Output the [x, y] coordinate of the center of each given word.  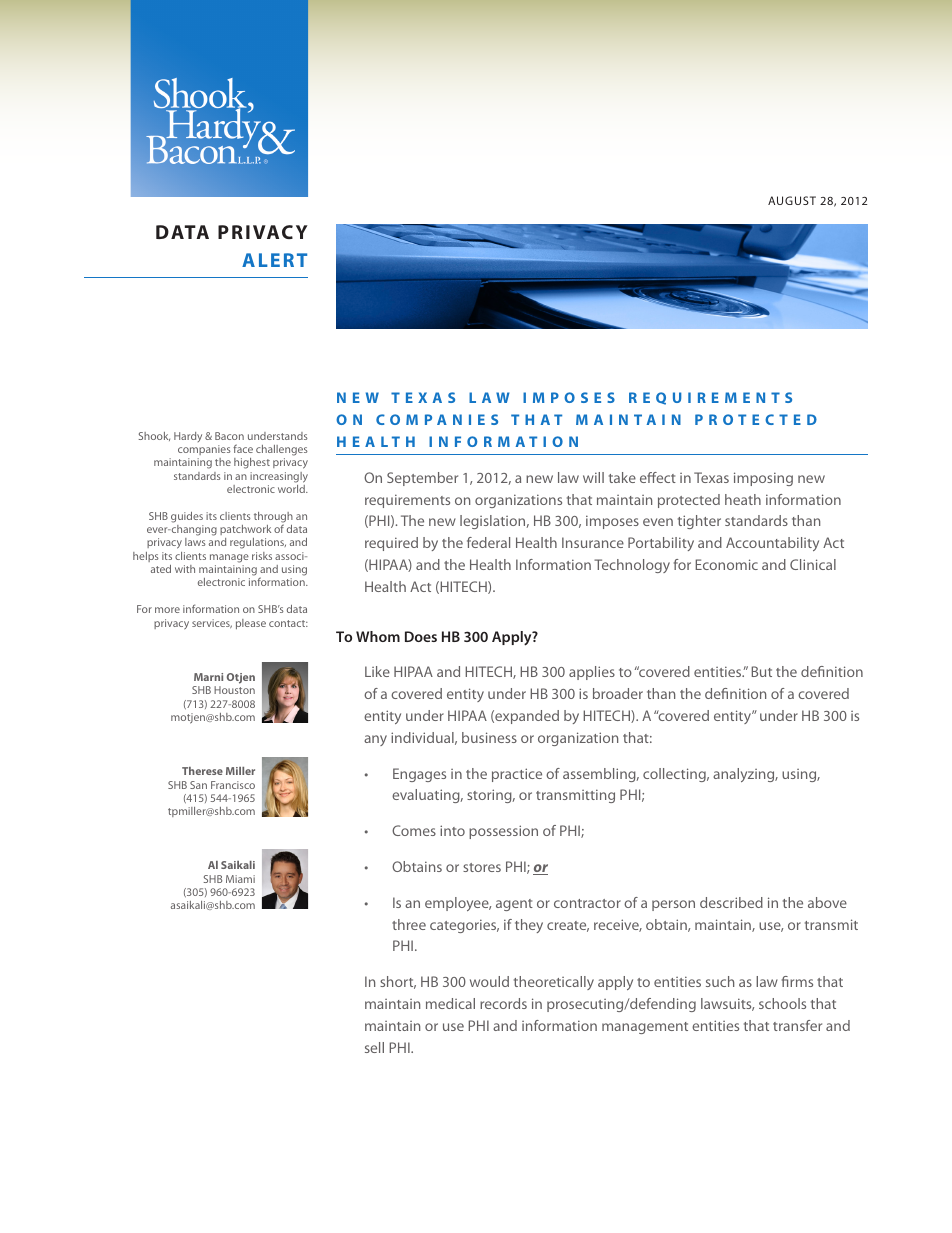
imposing [763, 479]
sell [374, 1047]
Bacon [229, 436]
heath [743, 499]
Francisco [233, 785]
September [422, 479]
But [761, 671]
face [243, 448]
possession [503, 832]
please [251, 624]
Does [421, 636]
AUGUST [792, 200]
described [731, 902]
